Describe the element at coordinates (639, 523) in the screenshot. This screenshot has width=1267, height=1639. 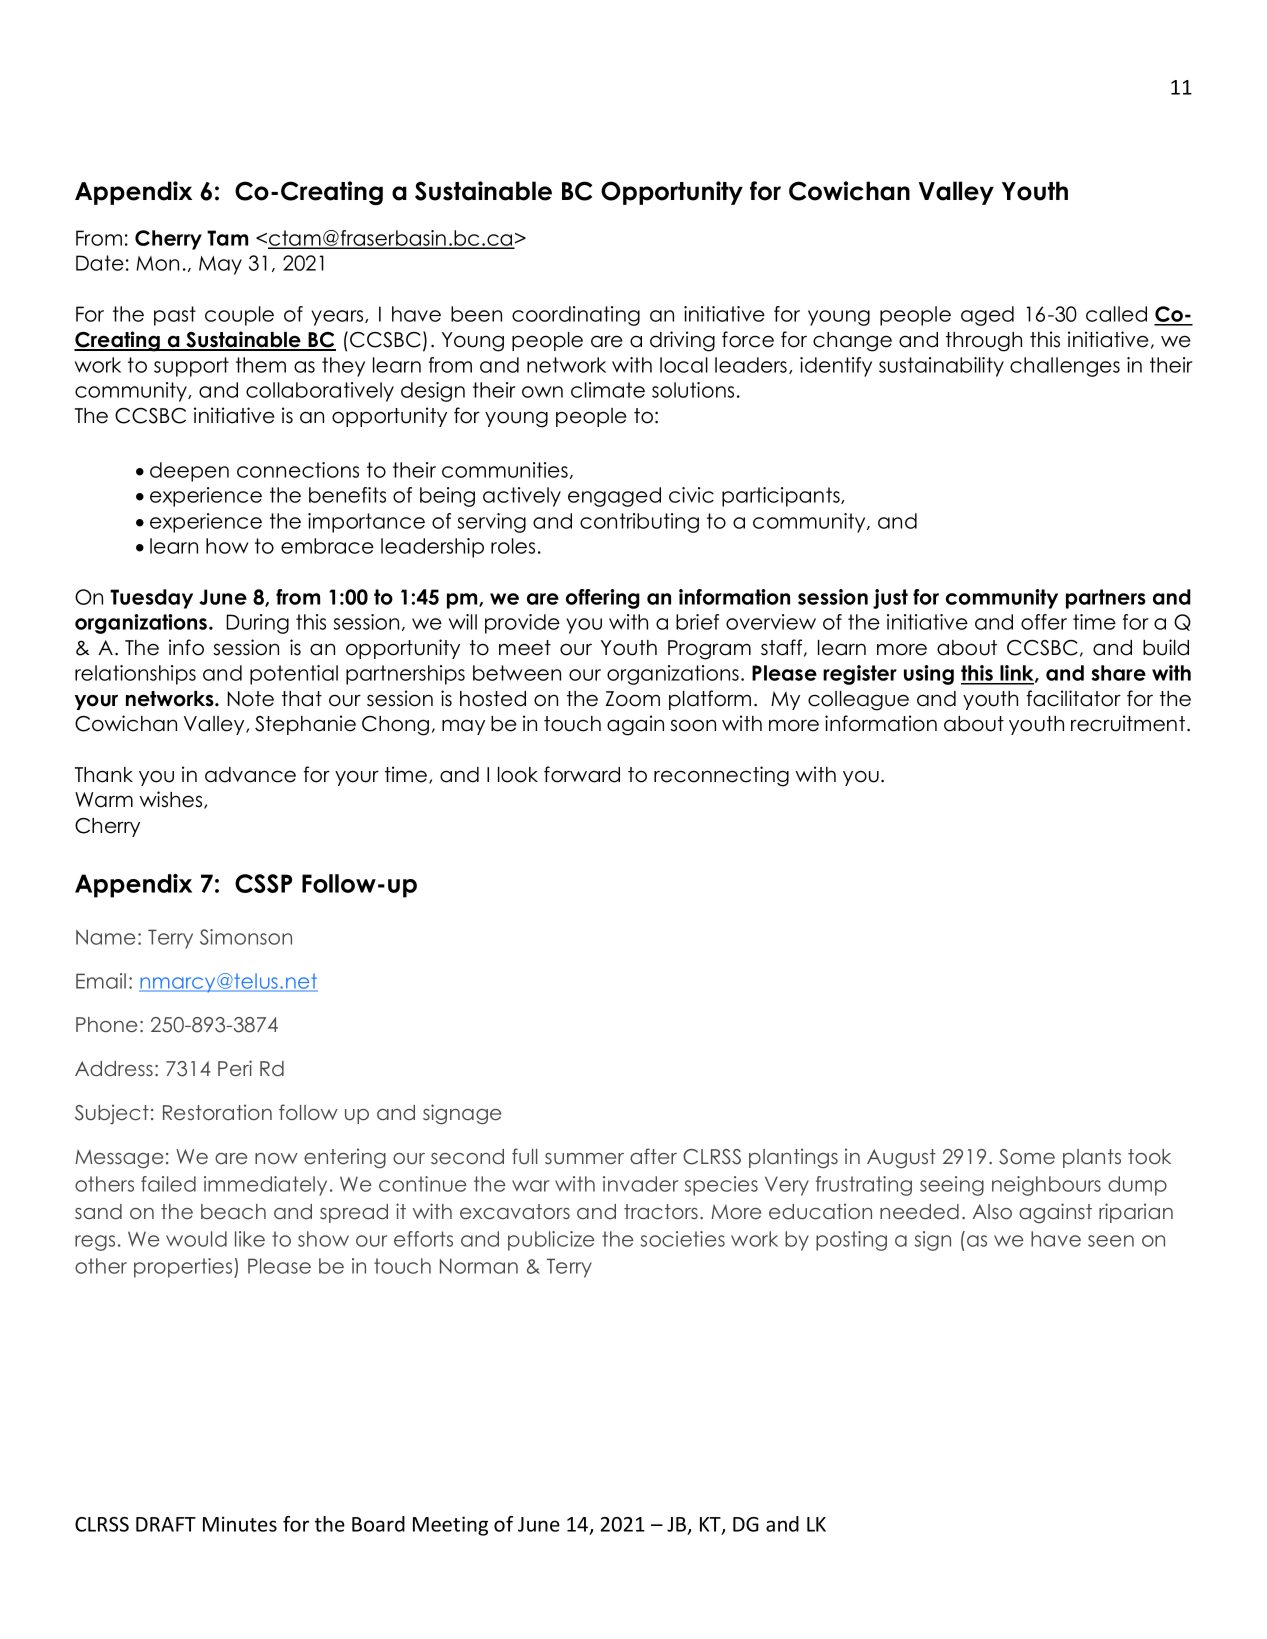
I see `contributing` at that location.
